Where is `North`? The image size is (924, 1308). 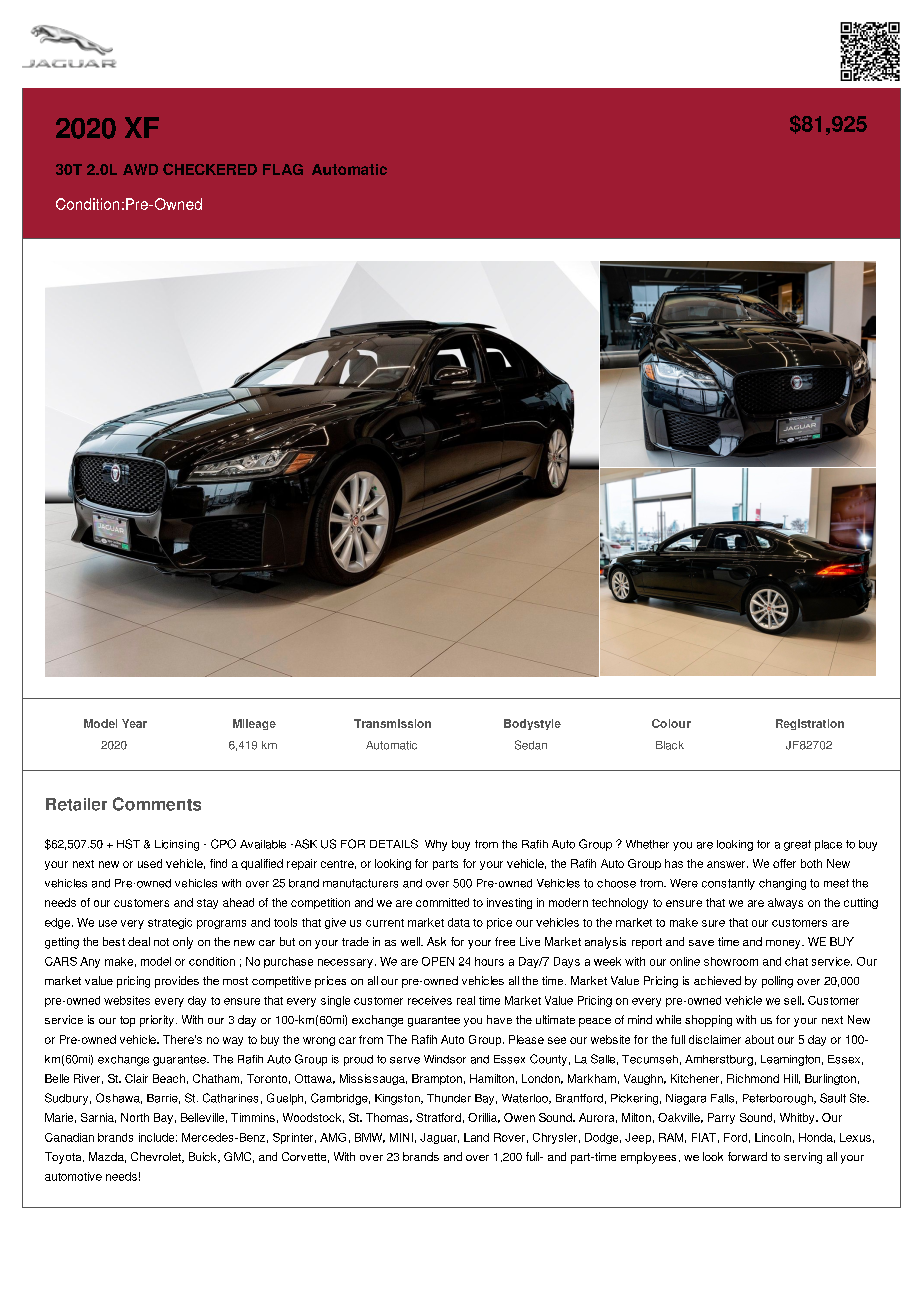 North is located at coordinates (135, 1117).
